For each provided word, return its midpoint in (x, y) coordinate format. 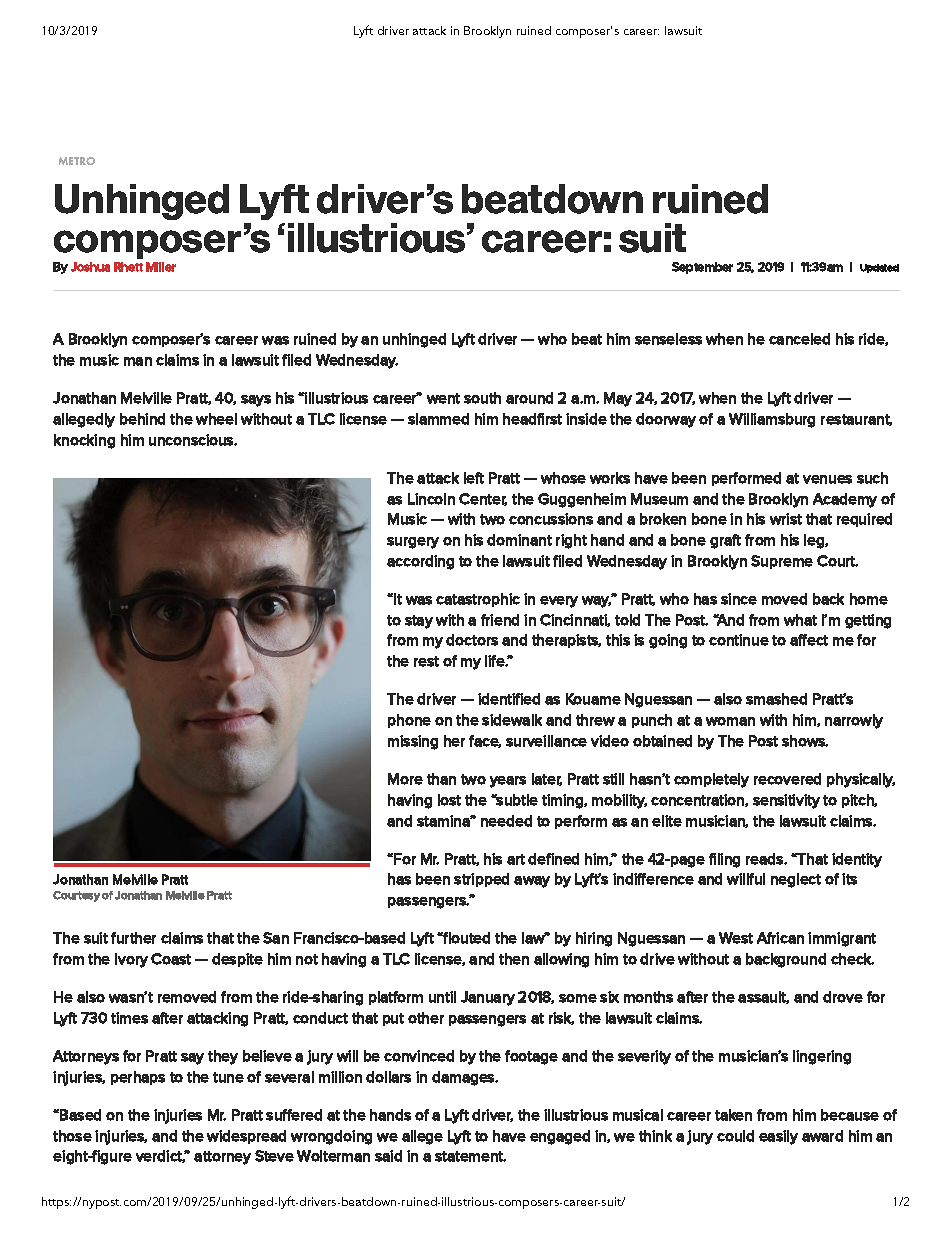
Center (483, 499)
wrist (786, 519)
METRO (77, 161)
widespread (246, 1137)
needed (506, 821)
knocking (84, 441)
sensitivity (786, 801)
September (702, 268)
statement (470, 1156)
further (133, 938)
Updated (879, 268)
